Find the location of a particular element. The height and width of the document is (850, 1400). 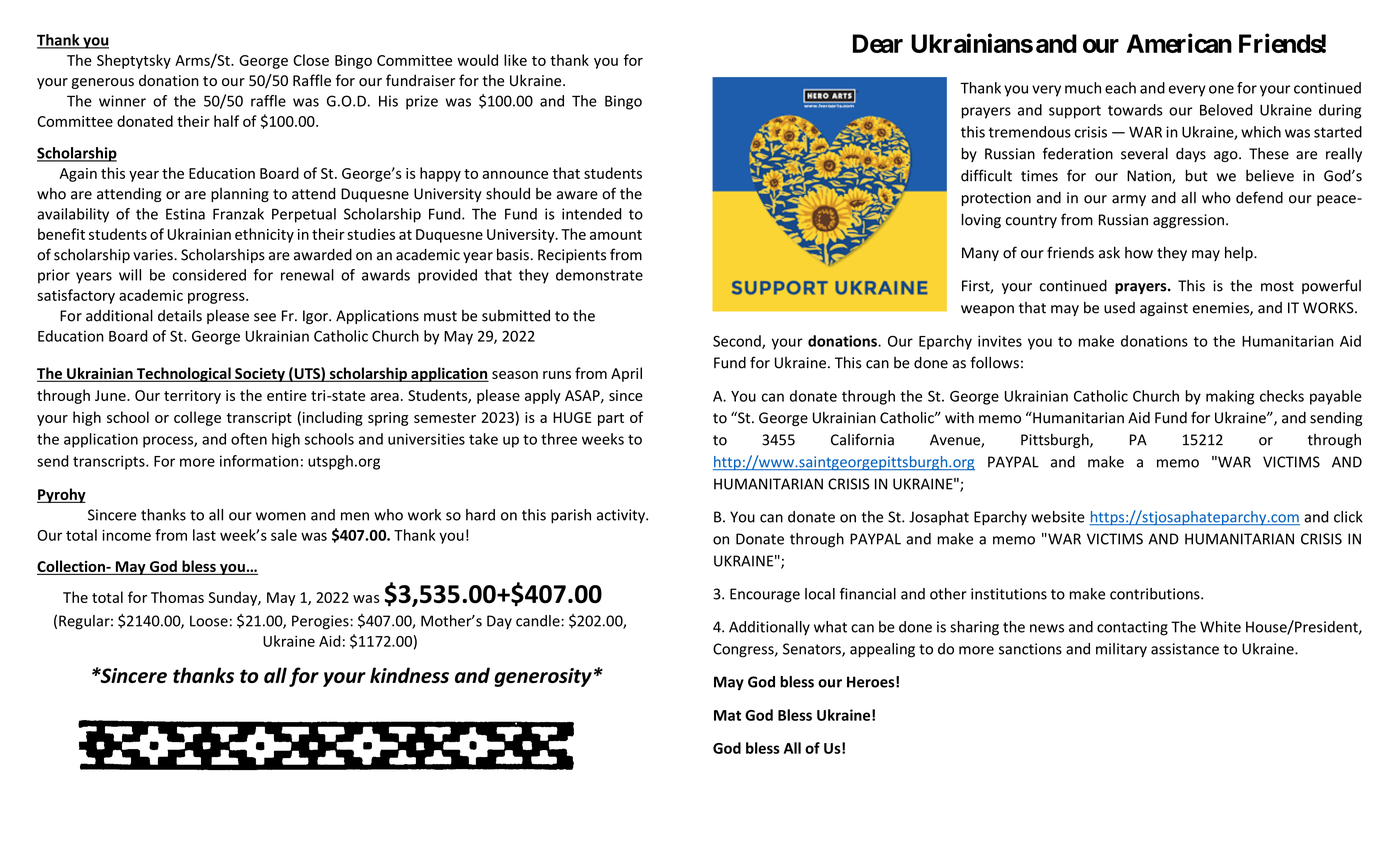

Loose is located at coordinates (209, 621).
